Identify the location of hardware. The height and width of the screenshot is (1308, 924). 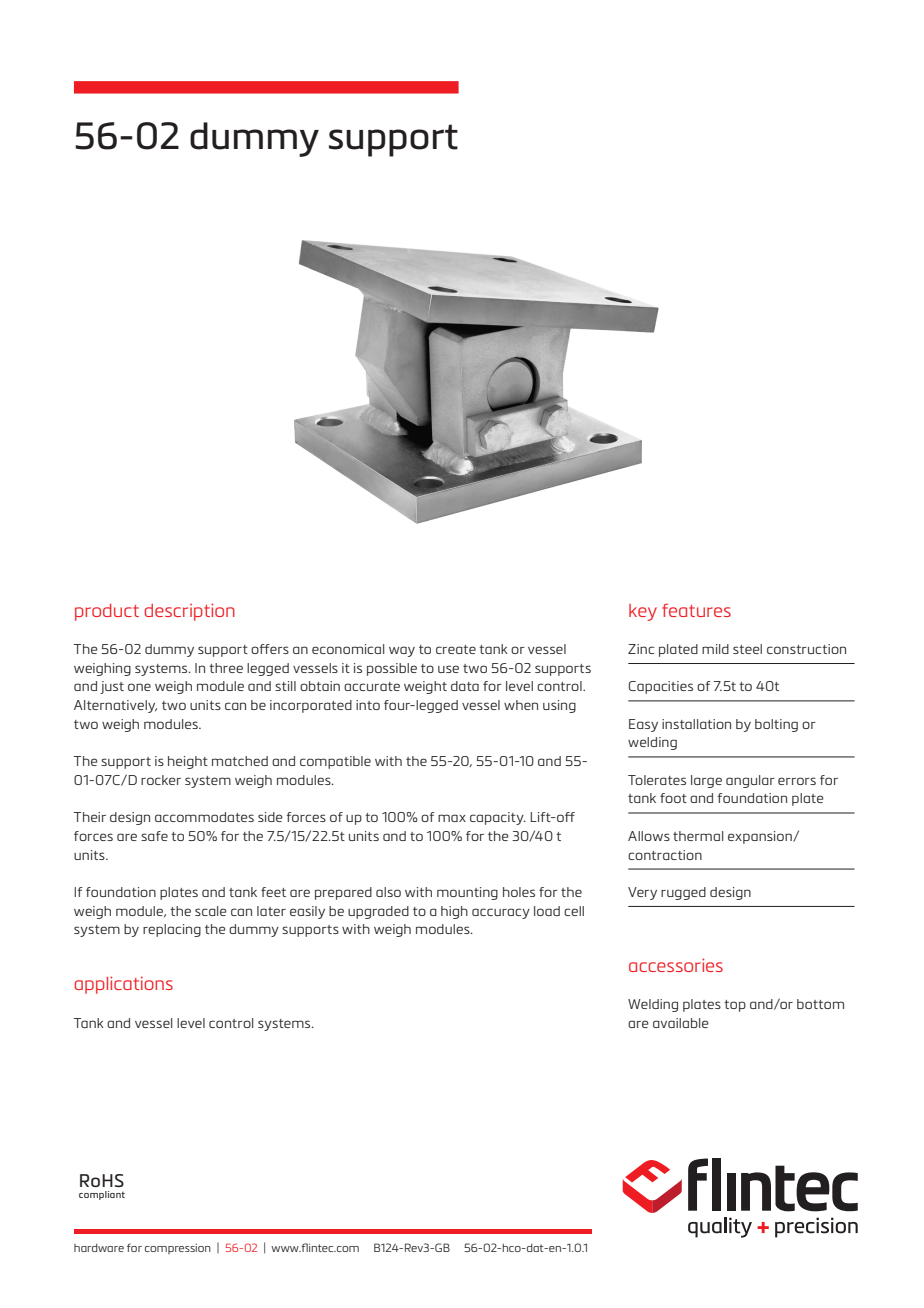
(99, 1248).
